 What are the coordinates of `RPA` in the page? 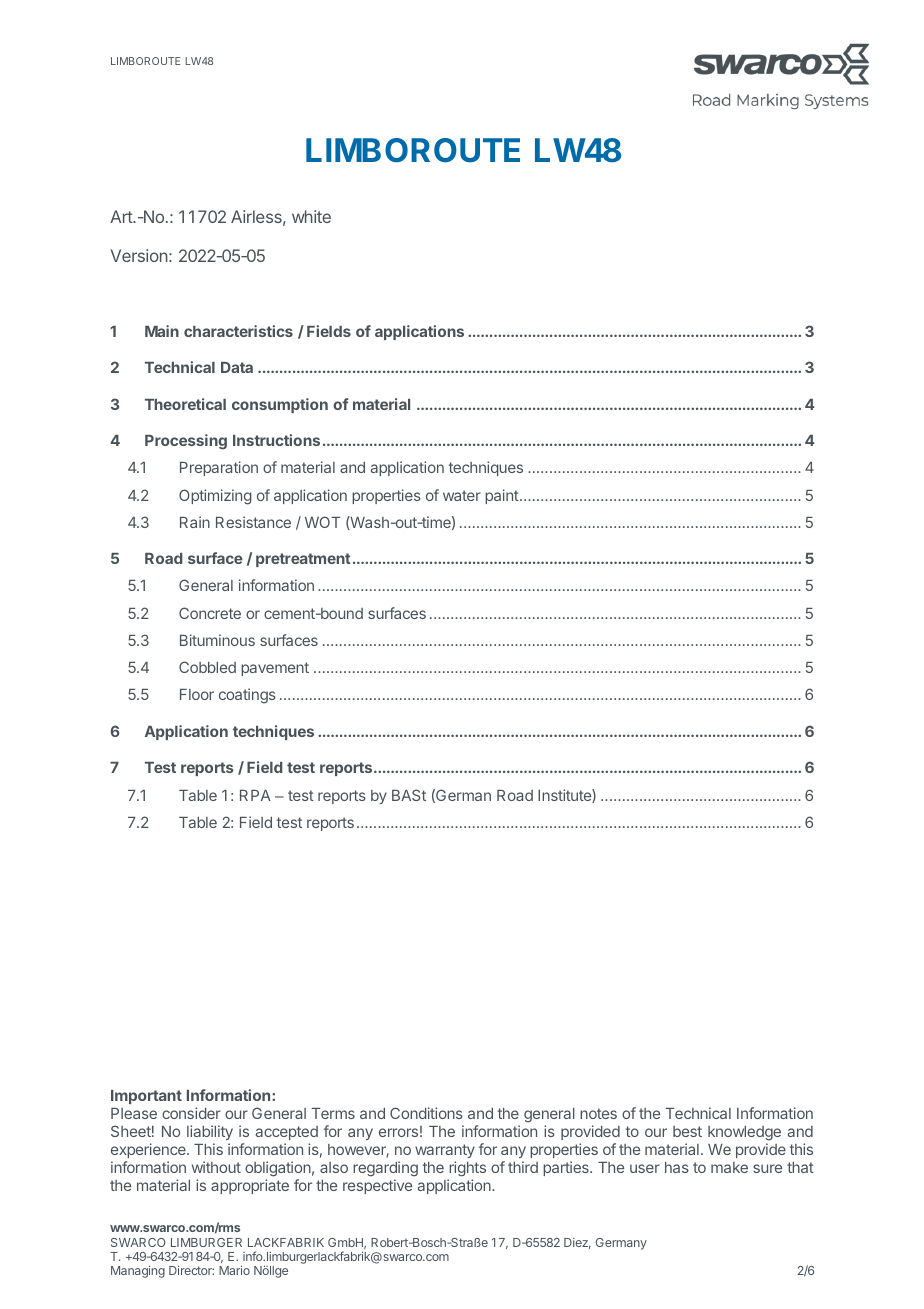 It's located at (255, 795).
